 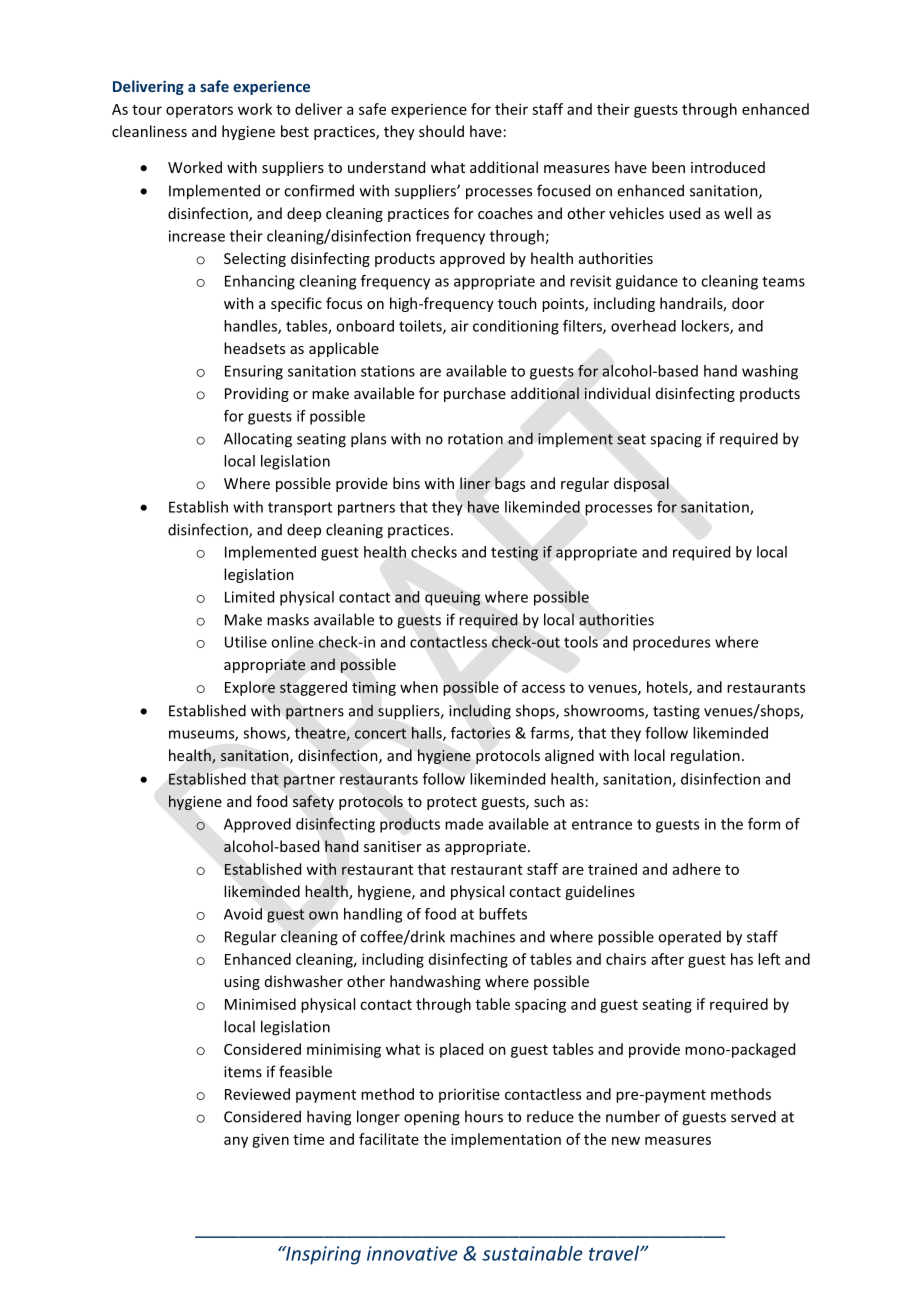 What do you see at coordinates (441, 131) in the image?
I see `should` at bounding box center [441, 131].
